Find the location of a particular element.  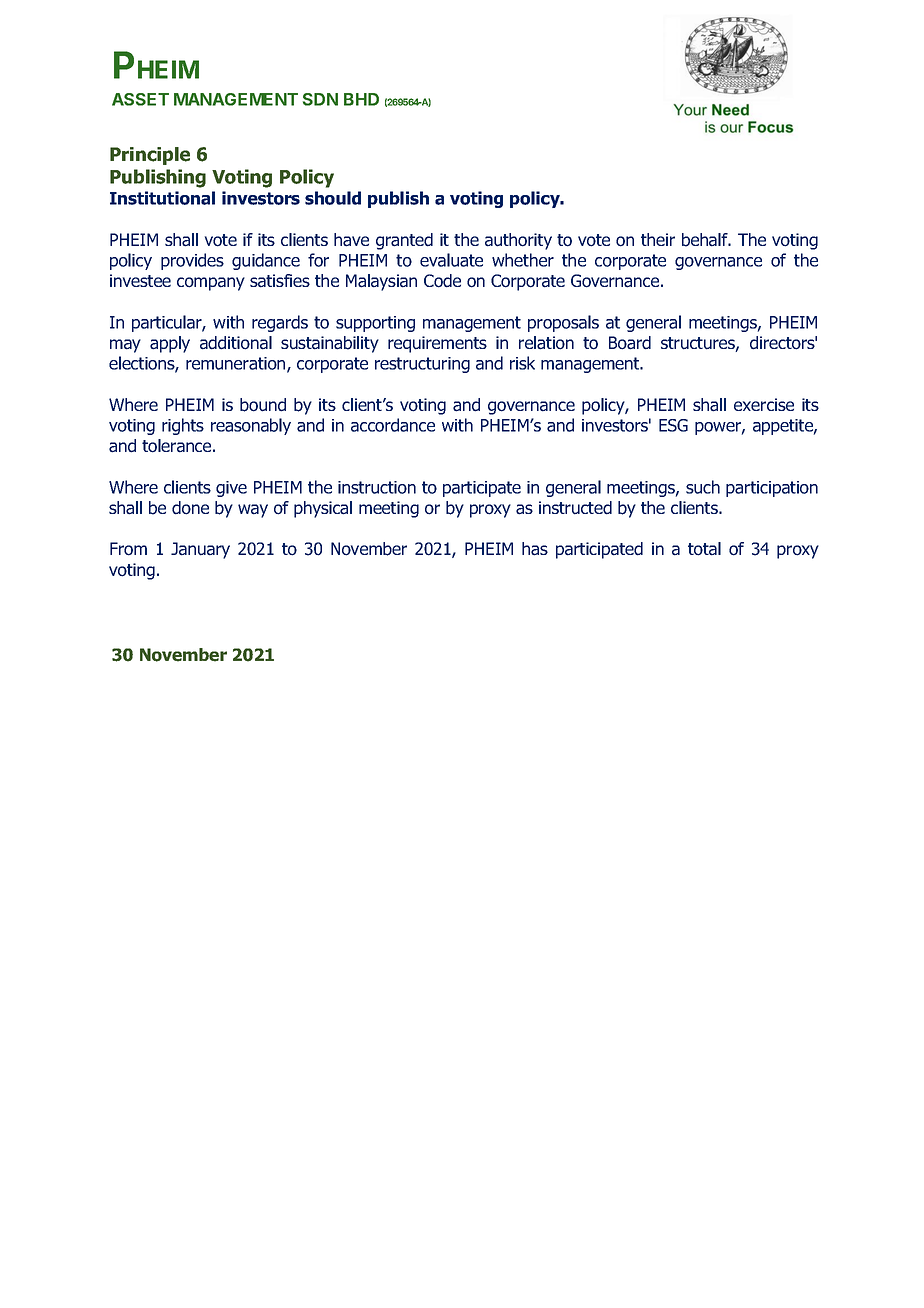

has is located at coordinates (535, 549).
